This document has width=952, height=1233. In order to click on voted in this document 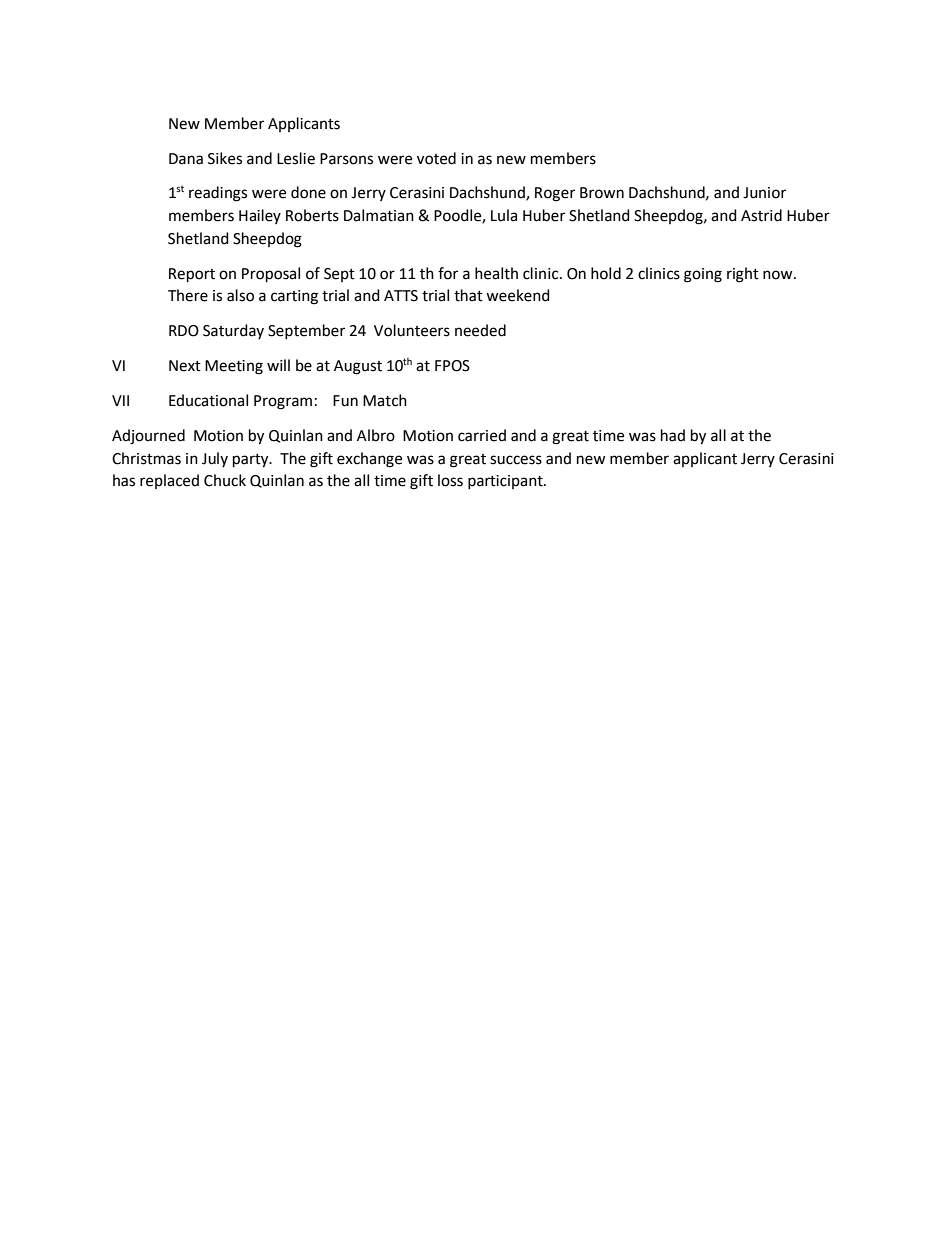, I will do `click(436, 158)`.
